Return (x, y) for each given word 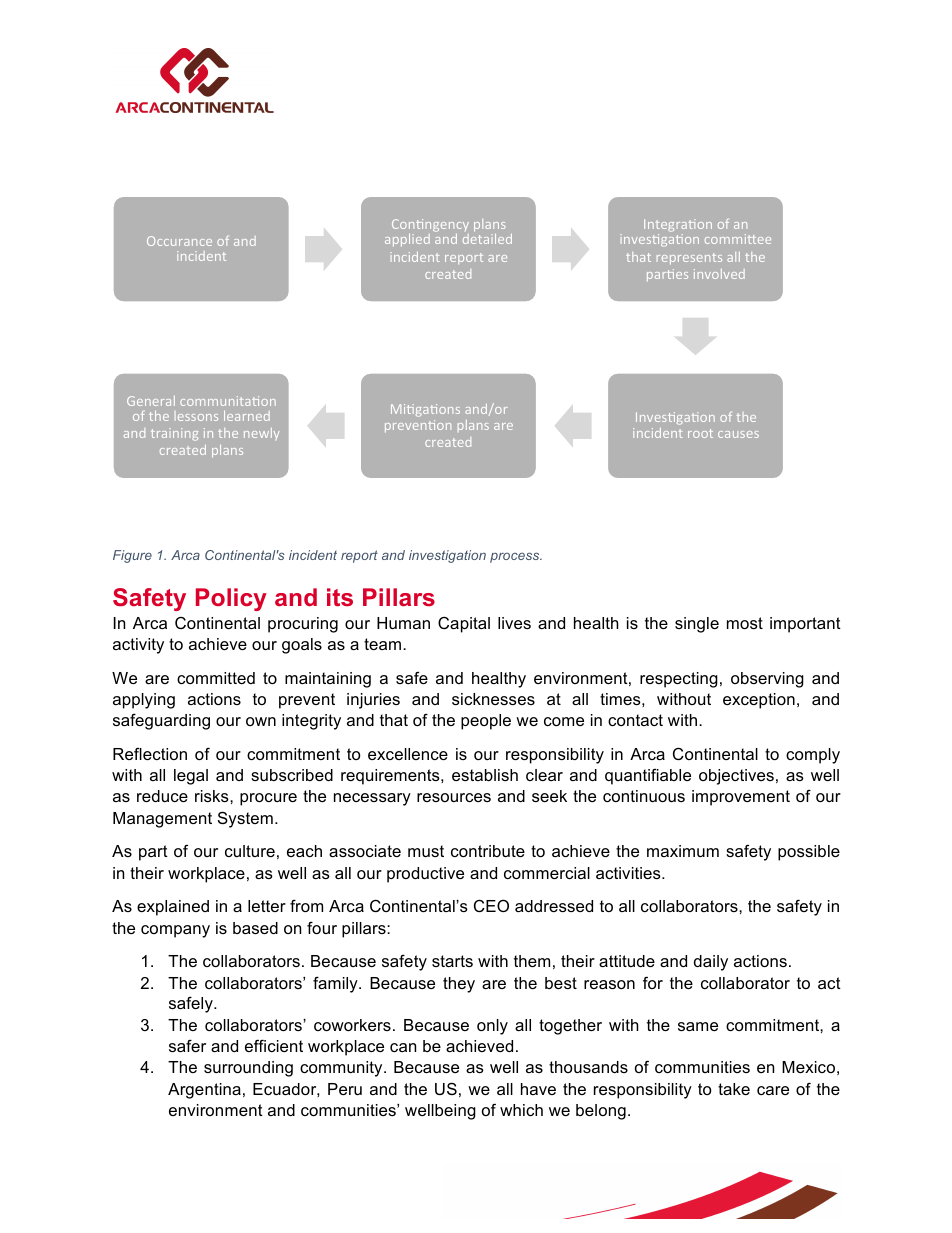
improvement (741, 798)
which (521, 1110)
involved (719, 274)
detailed (487, 239)
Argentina (204, 1091)
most (745, 623)
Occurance (179, 241)
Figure (132, 556)
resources (454, 797)
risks (213, 796)
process (516, 557)
